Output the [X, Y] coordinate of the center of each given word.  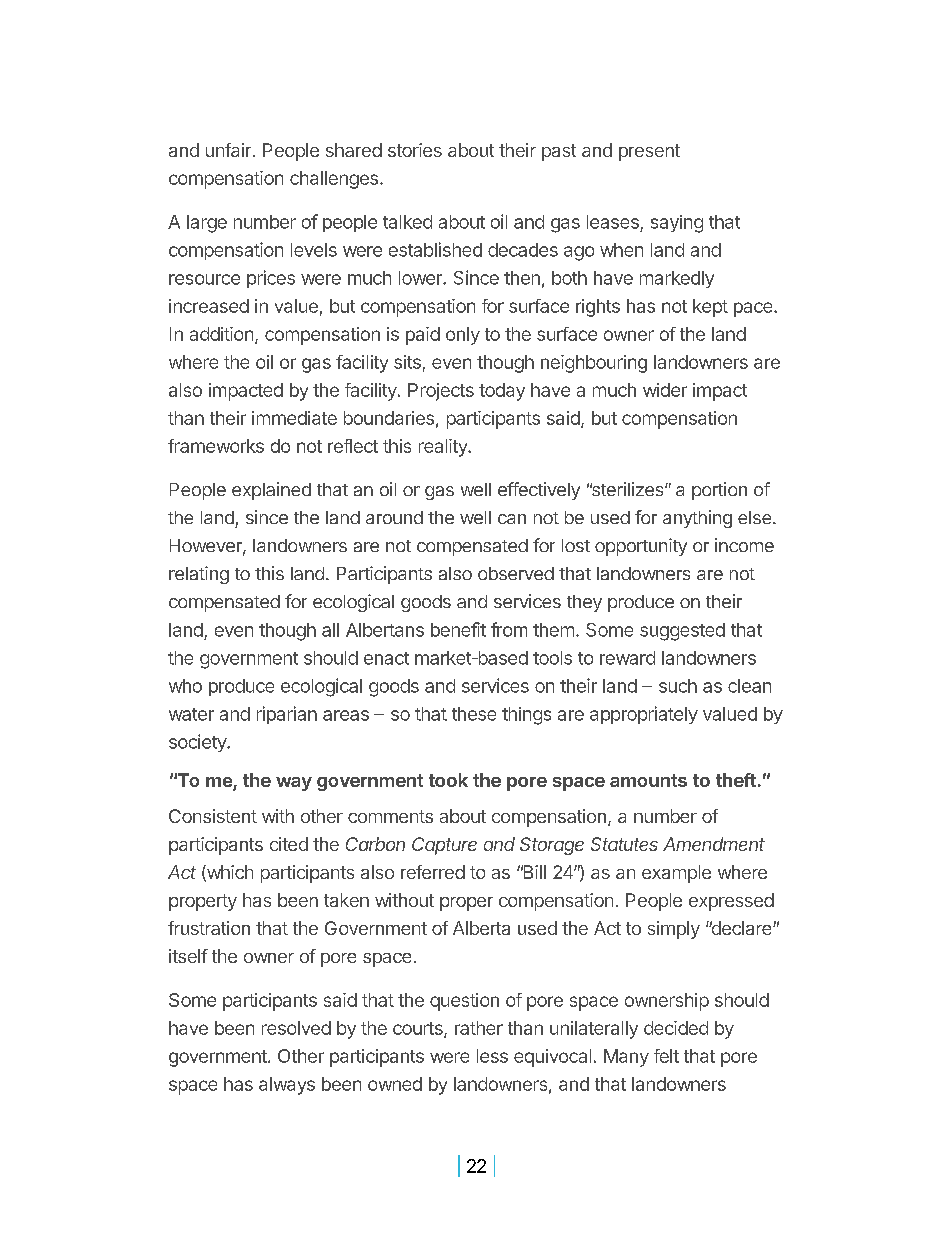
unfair [228, 150]
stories [415, 150]
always [287, 1086]
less [492, 1056]
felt [666, 1056]
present [649, 152]
